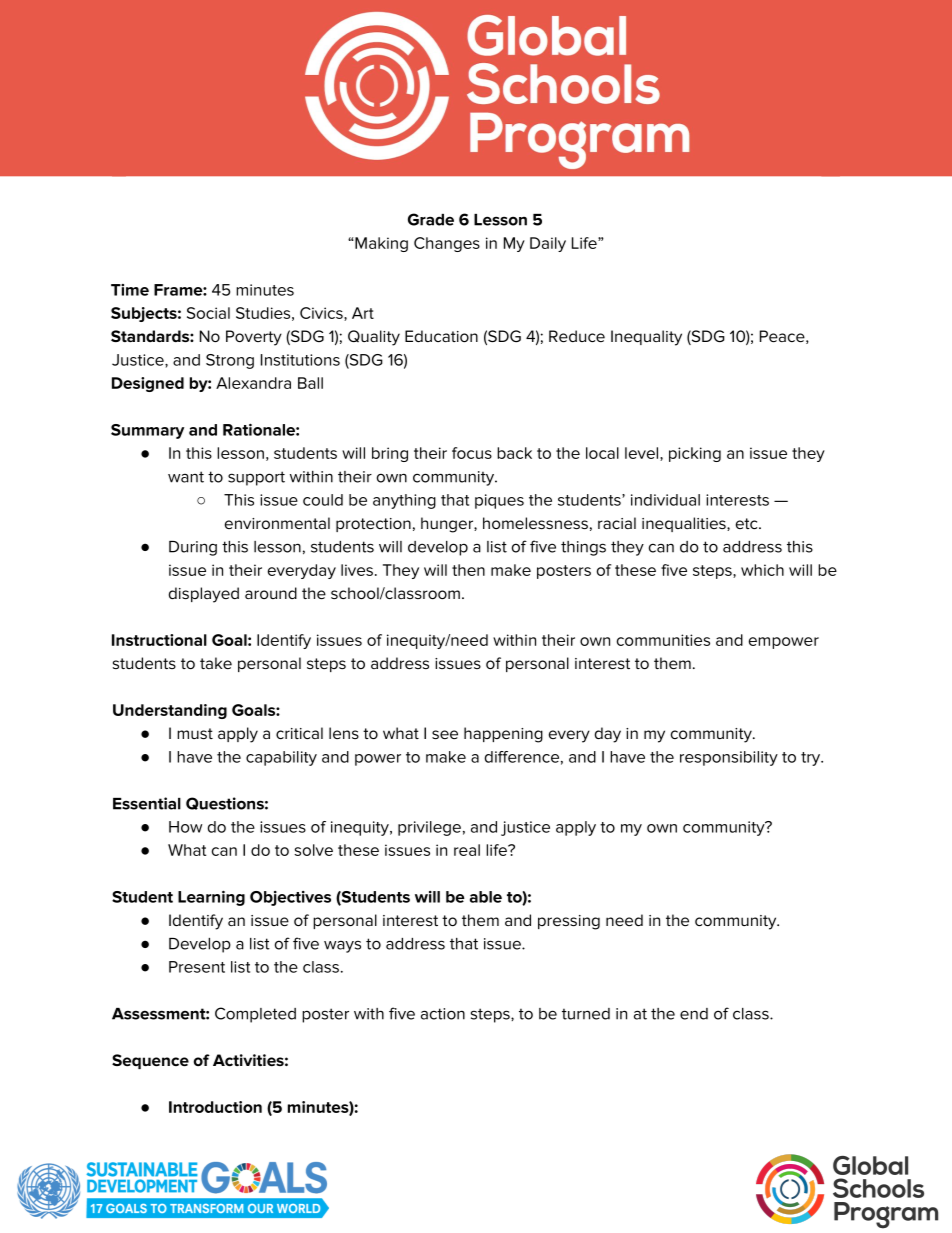 The image size is (952, 1233). I want to click on Changes, so click(447, 244).
